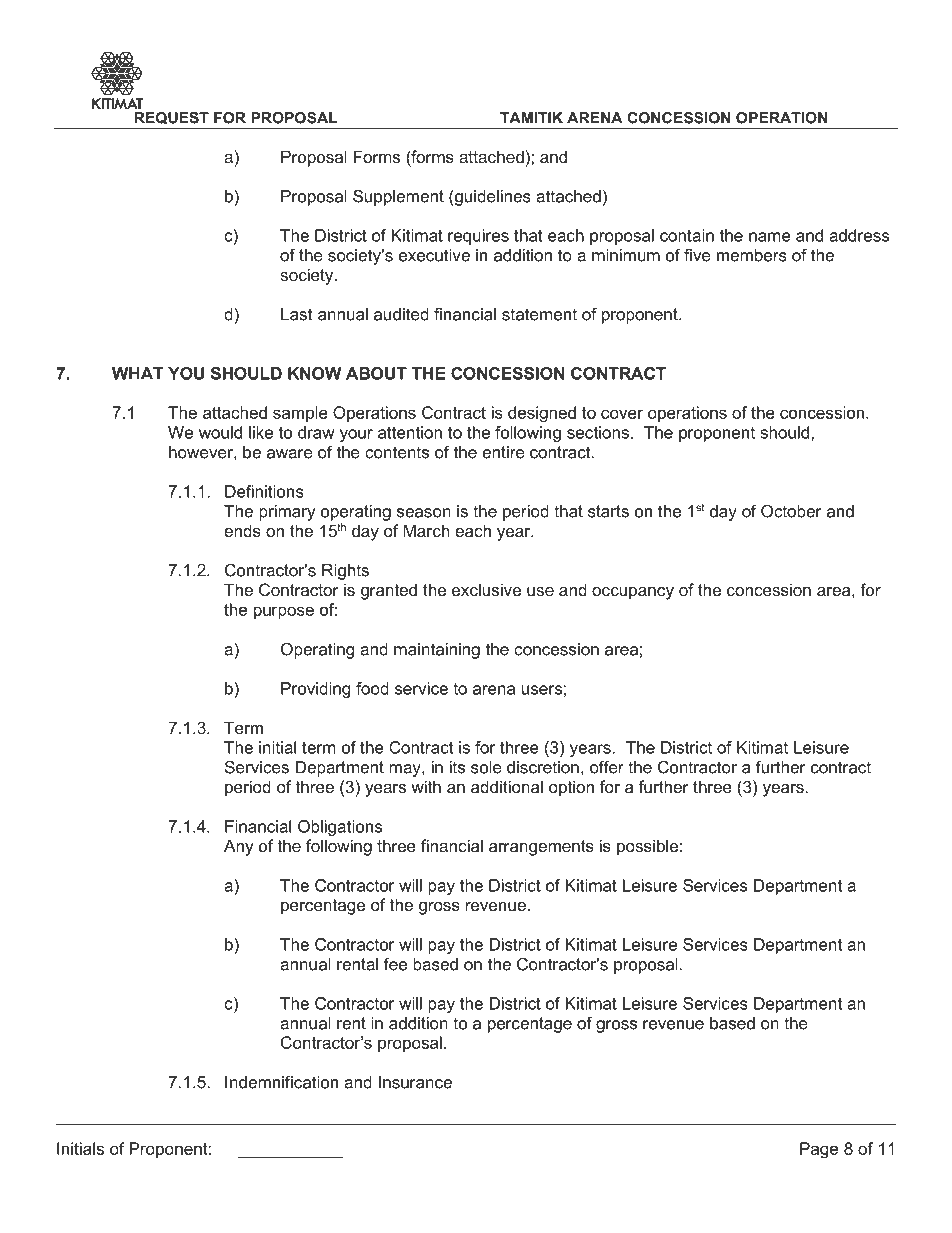 This image has width=952, height=1233. Describe the element at coordinates (297, 314) in the image. I see `Last` at that location.
